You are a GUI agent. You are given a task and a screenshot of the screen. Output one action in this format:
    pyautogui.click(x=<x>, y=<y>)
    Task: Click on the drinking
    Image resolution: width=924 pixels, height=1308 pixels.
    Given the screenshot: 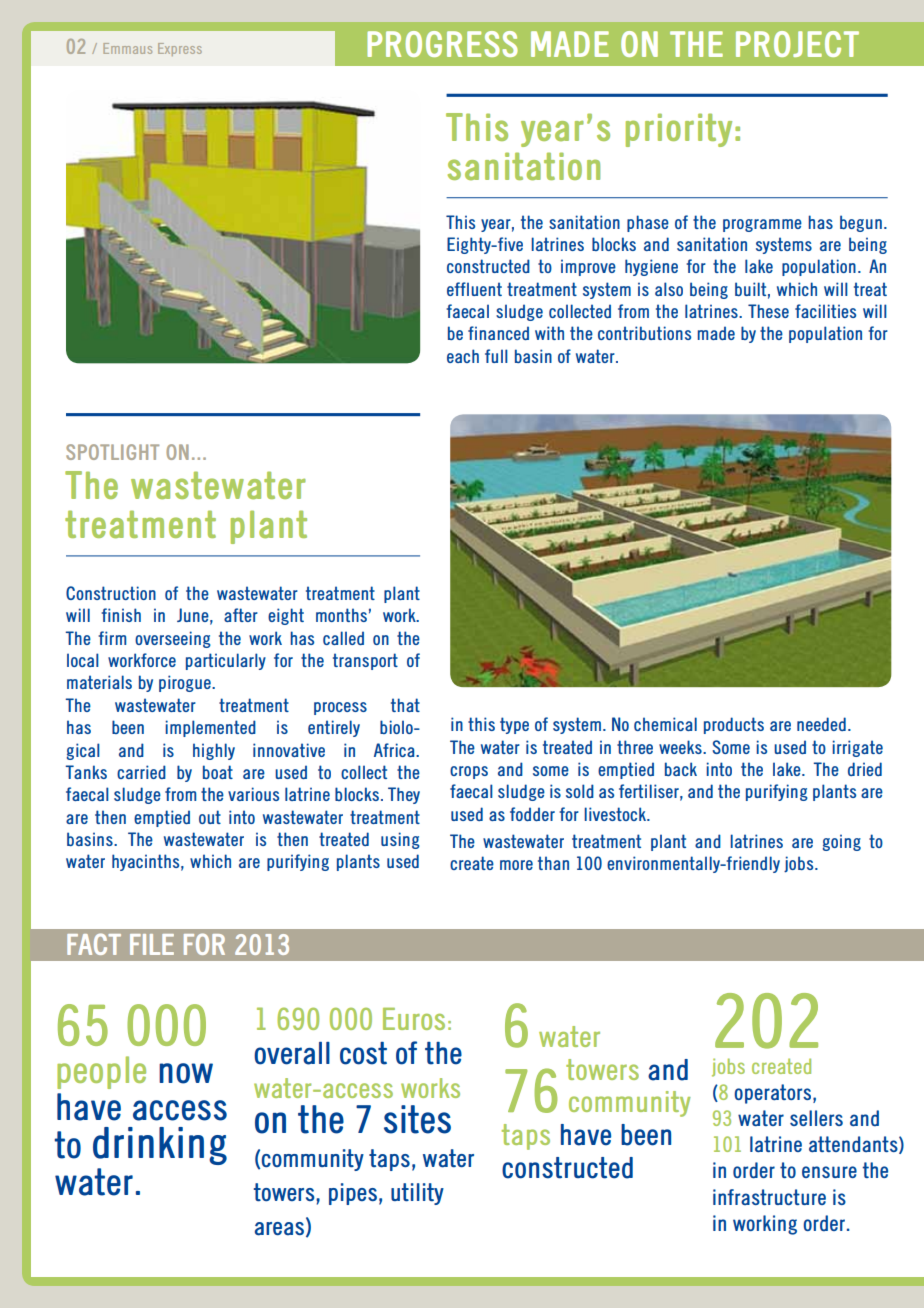 What is the action you would take?
    pyautogui.click(x=160, y=1146)
